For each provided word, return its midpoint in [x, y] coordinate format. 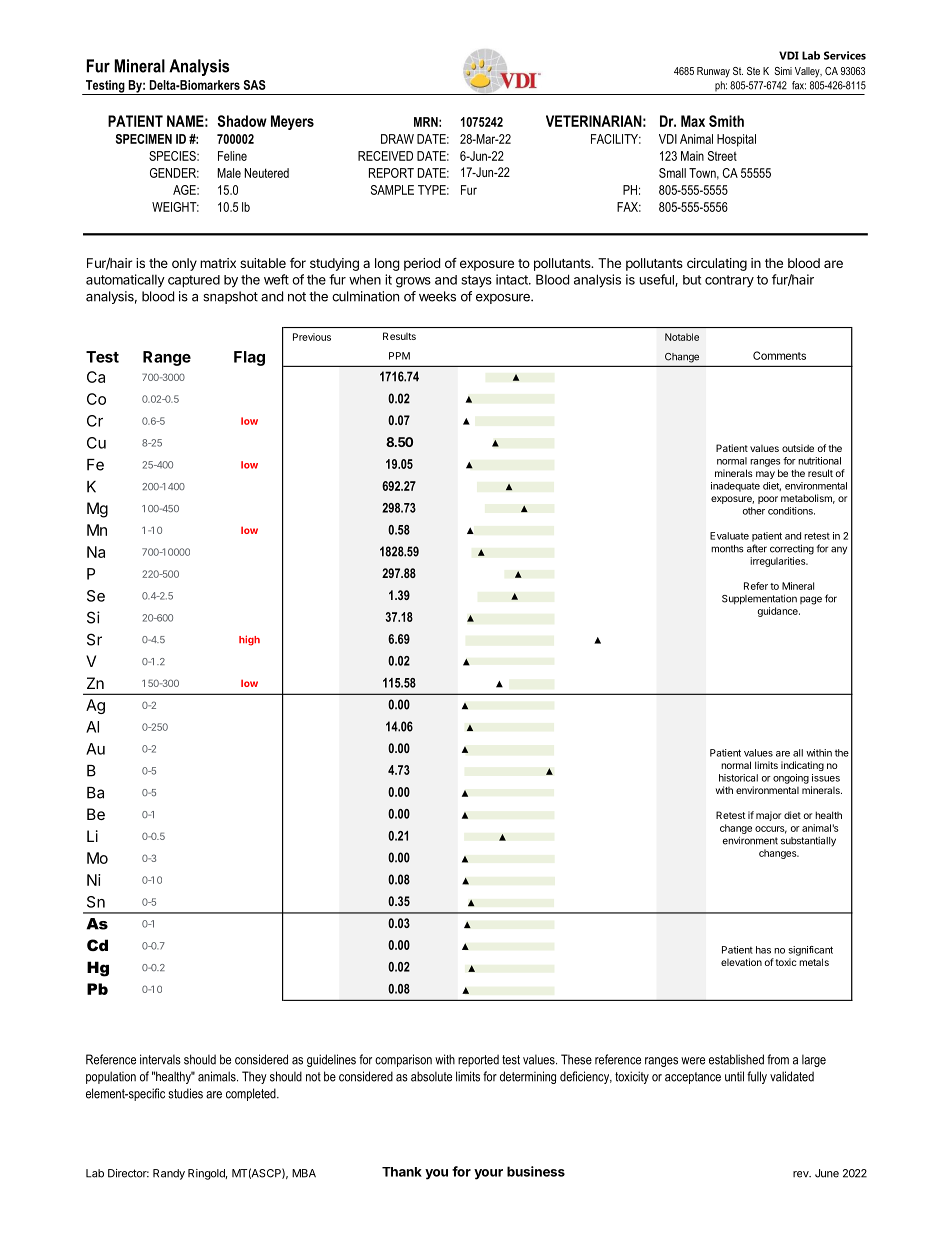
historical [738, 778]
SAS [255, 85]
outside [798, 448]
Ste [753, 71]
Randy [169, 1174]
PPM [399, 356]
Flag [249, 358]
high [249, 640]
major [768, 816]
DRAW [397, 139]
